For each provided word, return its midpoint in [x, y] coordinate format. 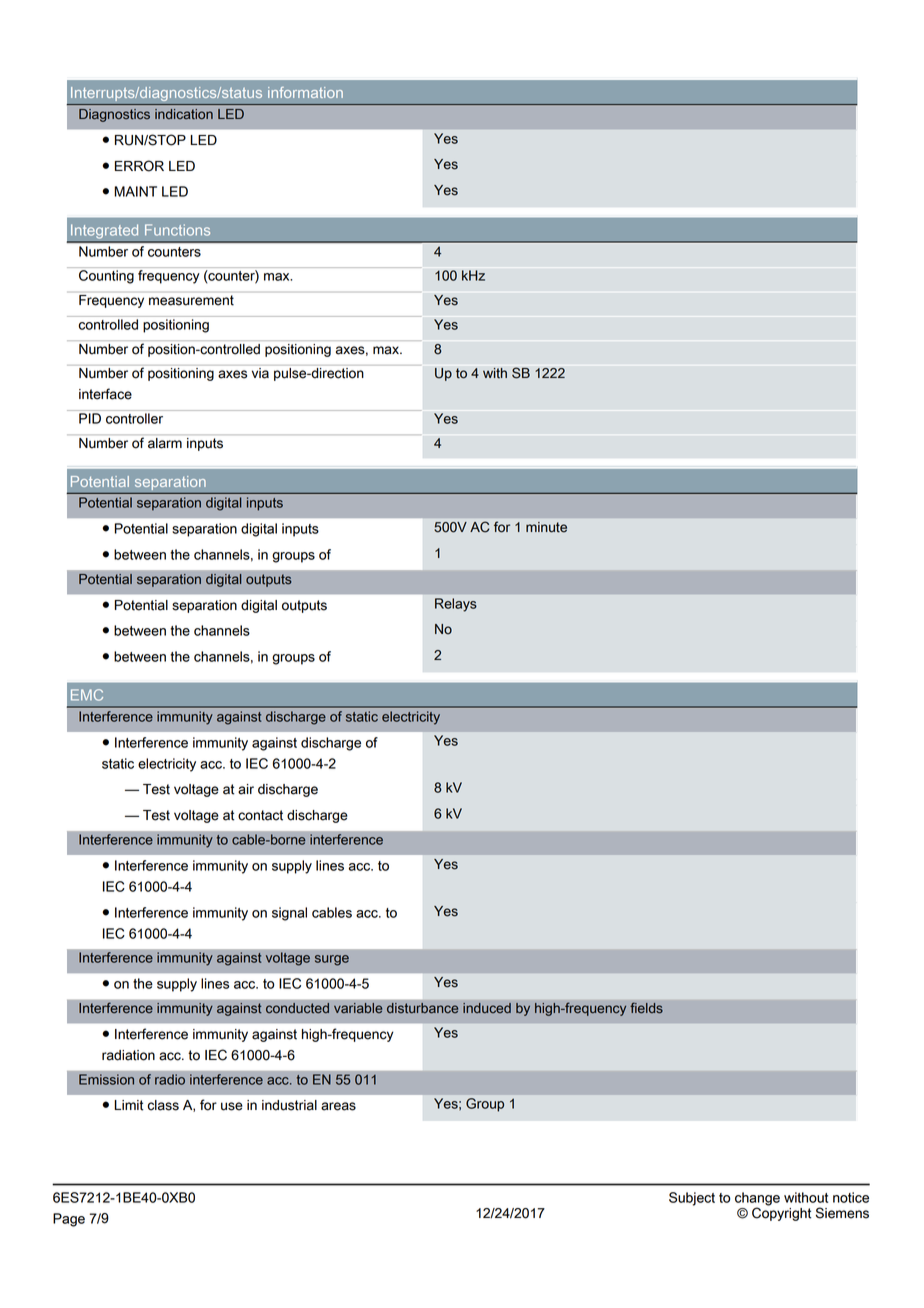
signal [289, 914]
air [246, 789]
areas [338, 1106]
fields [646, 1008]
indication [184, 114]
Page [69, 1220]
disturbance [423, 1008]
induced [487, 1008]
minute [546, 527]
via [260, 373]
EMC [87, 695]
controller [134, 418]
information [305, 92]
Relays [456, 605]
